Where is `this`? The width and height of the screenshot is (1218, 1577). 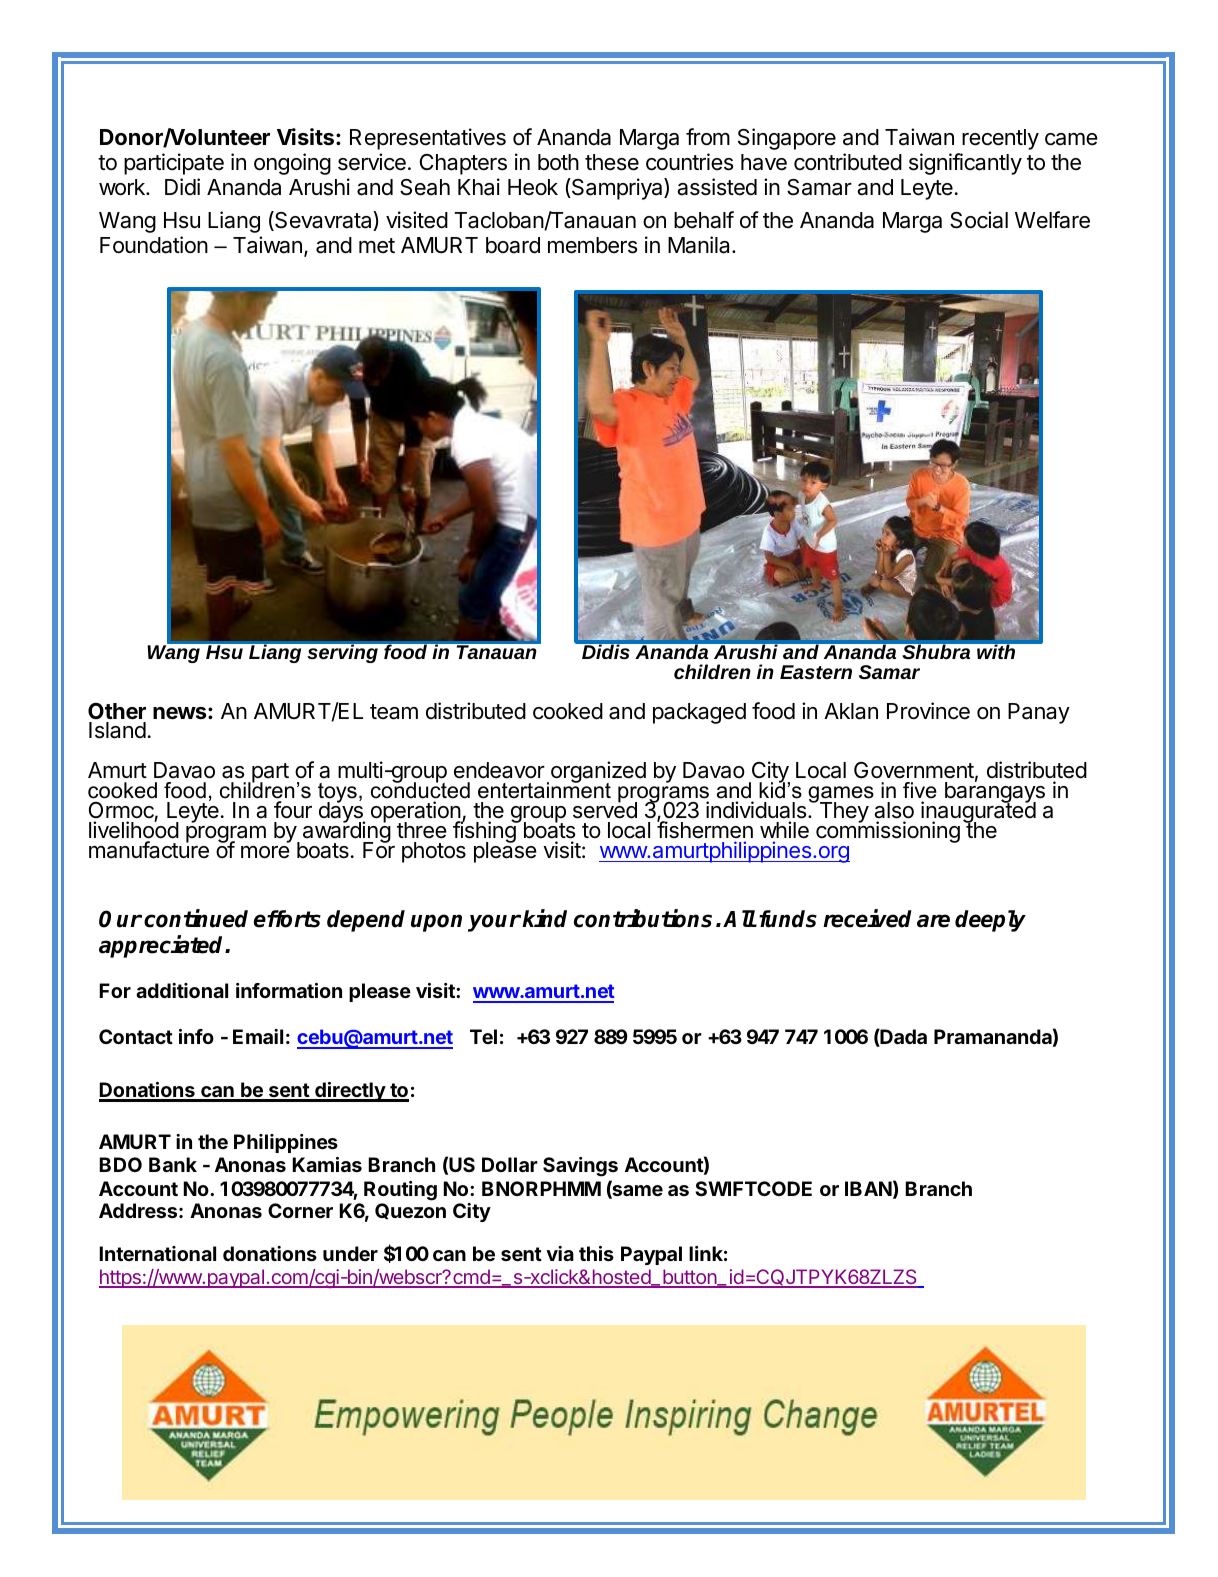 this is located at coordinates (596, 1253).
